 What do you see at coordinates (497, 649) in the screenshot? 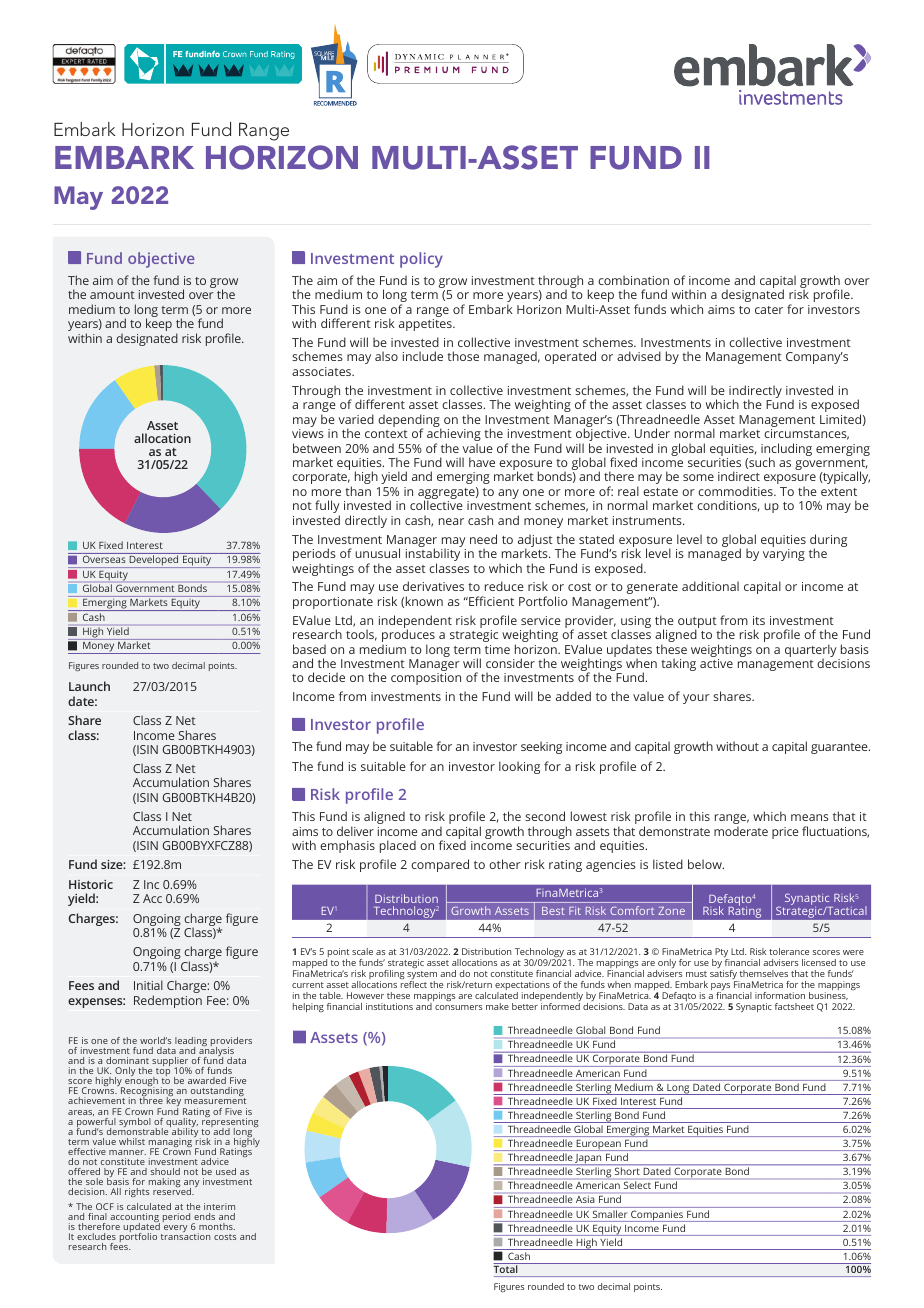
I see `time` at bounding box center [497, 649].
